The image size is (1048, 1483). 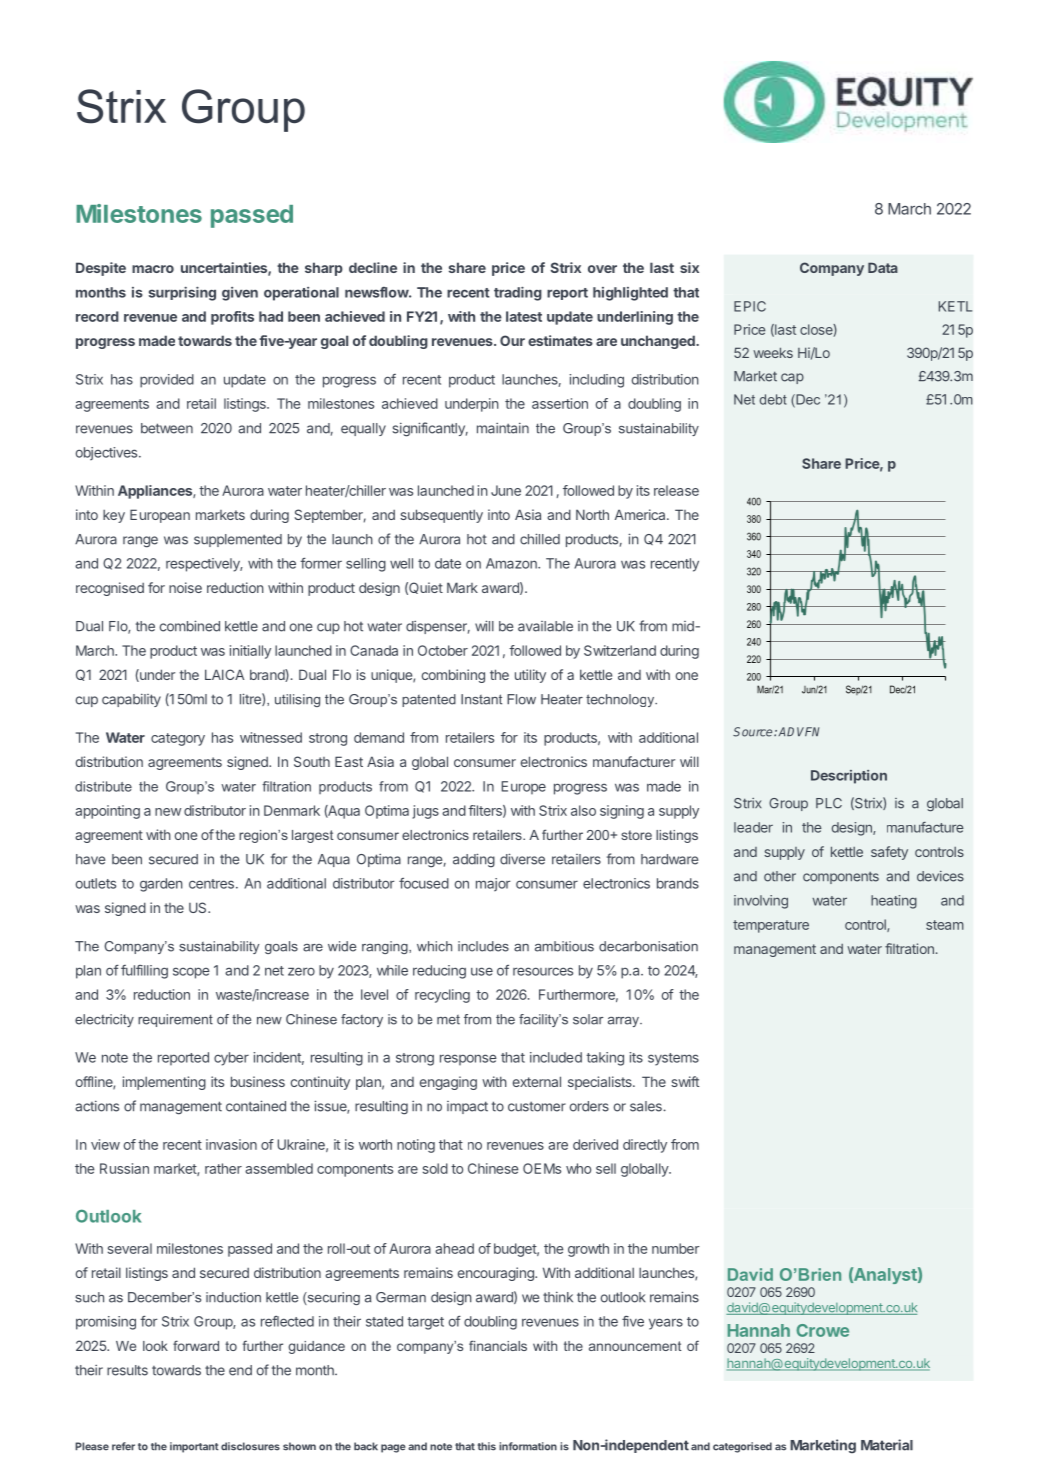 What do you see at coordinates (194, 1447) in the image?
I see `important` at bounding box center [194, 1447].
